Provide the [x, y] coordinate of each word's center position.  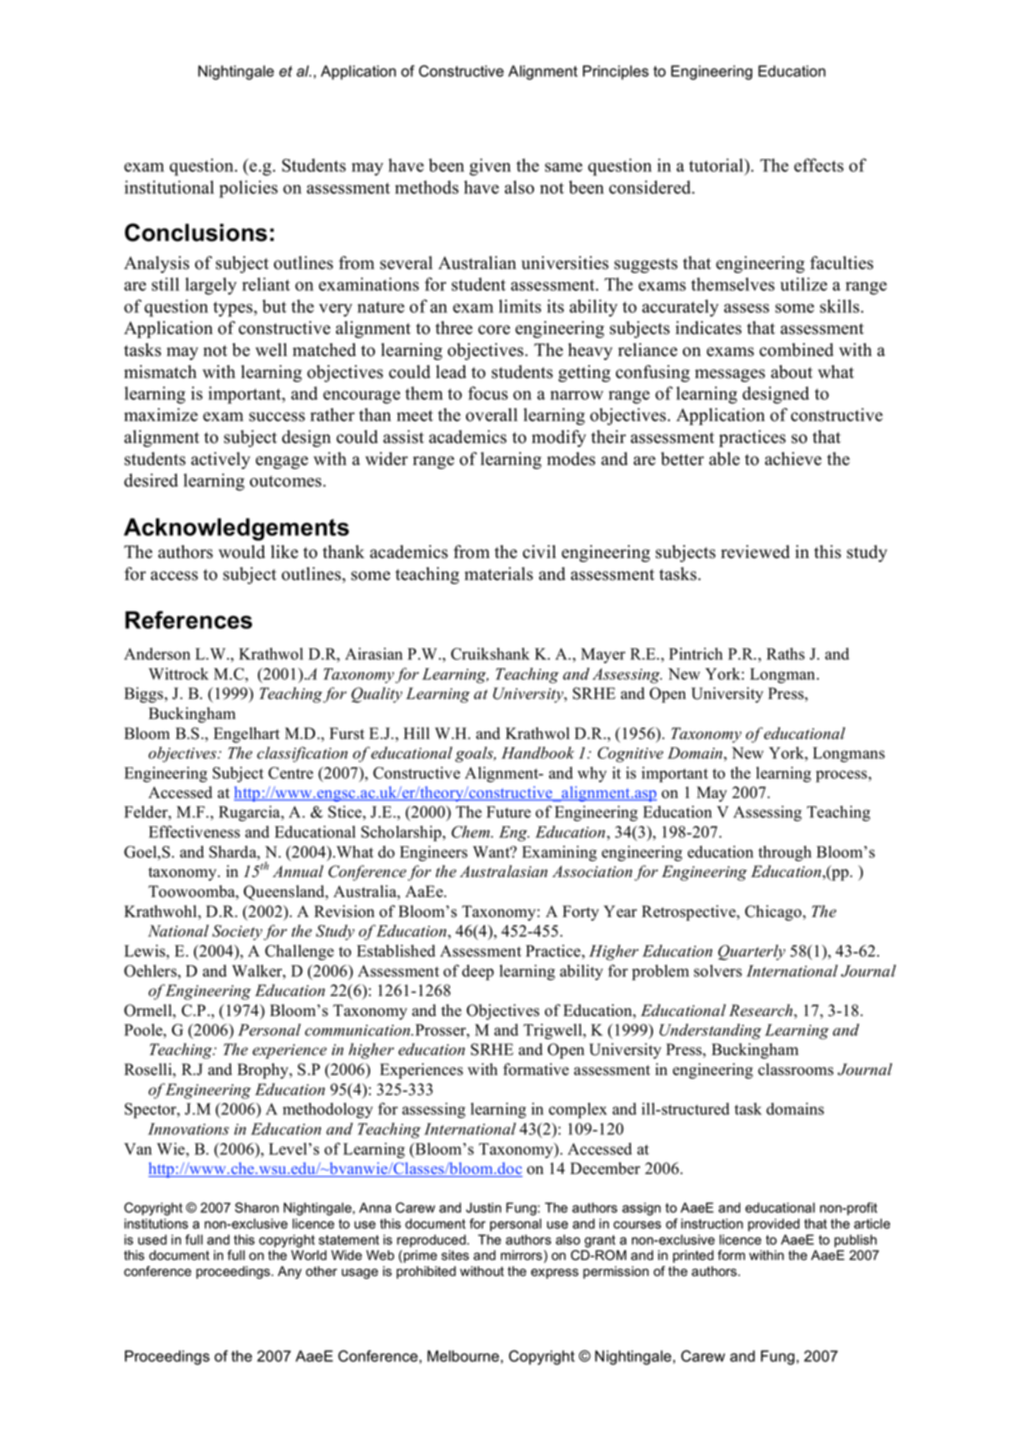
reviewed [755, 552]
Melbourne [463, 1356]
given [490, 167]
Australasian [504, 871]
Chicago [774, 913]
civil [539, 552]
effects [819, 165]
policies [248, 189]
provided [774, 1224]
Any [290, 1272]
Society [237, 932]
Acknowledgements [236, 529]
